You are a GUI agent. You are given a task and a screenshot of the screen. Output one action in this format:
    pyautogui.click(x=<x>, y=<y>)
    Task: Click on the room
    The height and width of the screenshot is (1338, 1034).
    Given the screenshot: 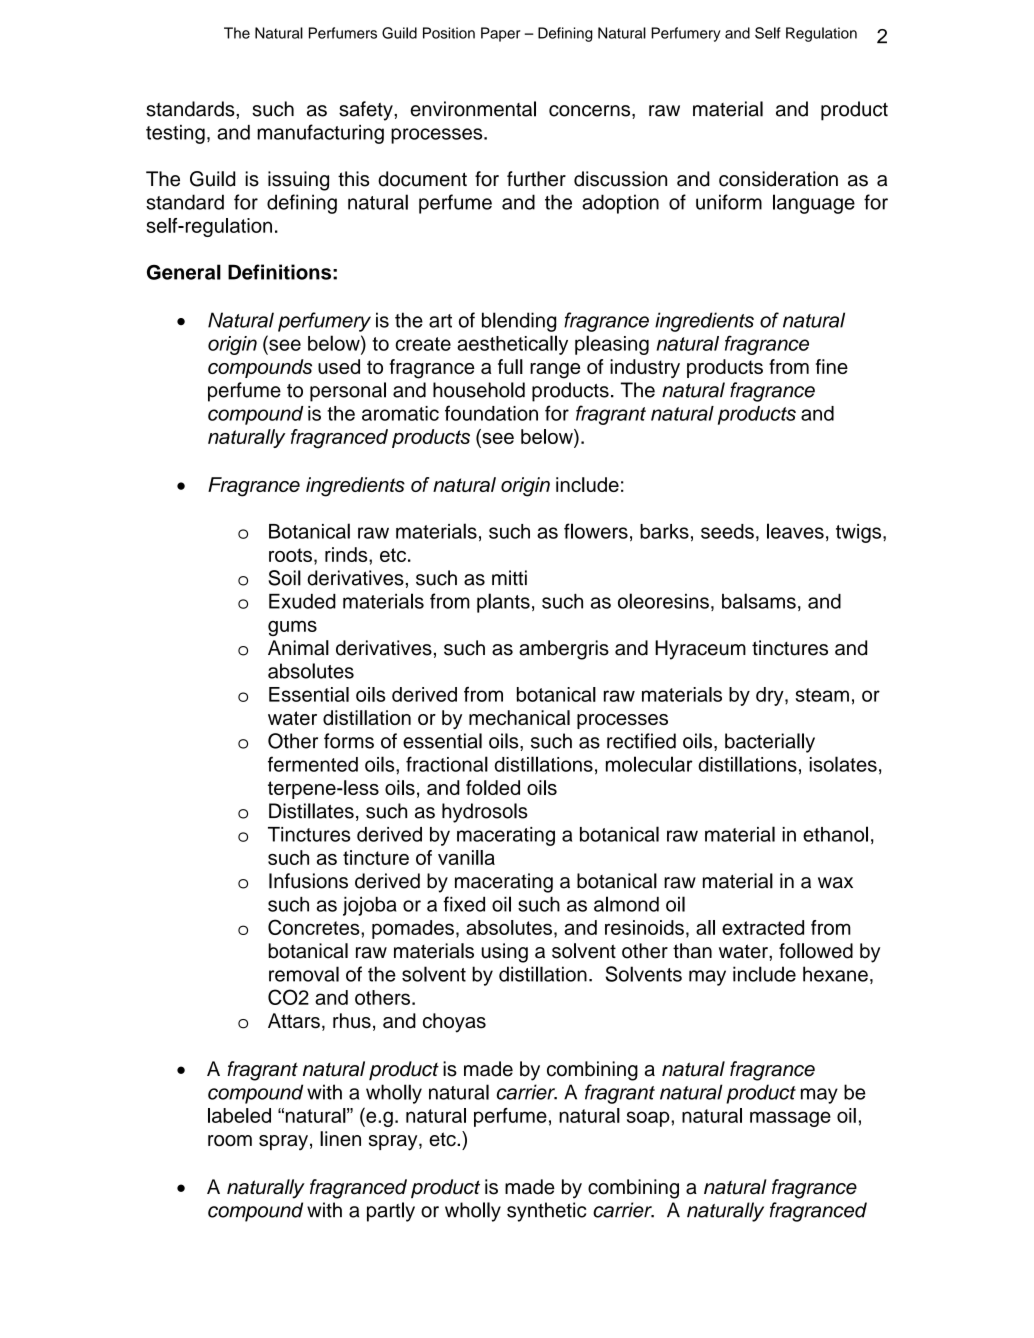 What is the action you would take?
    pyautogui.click(x=230, y=1141)
